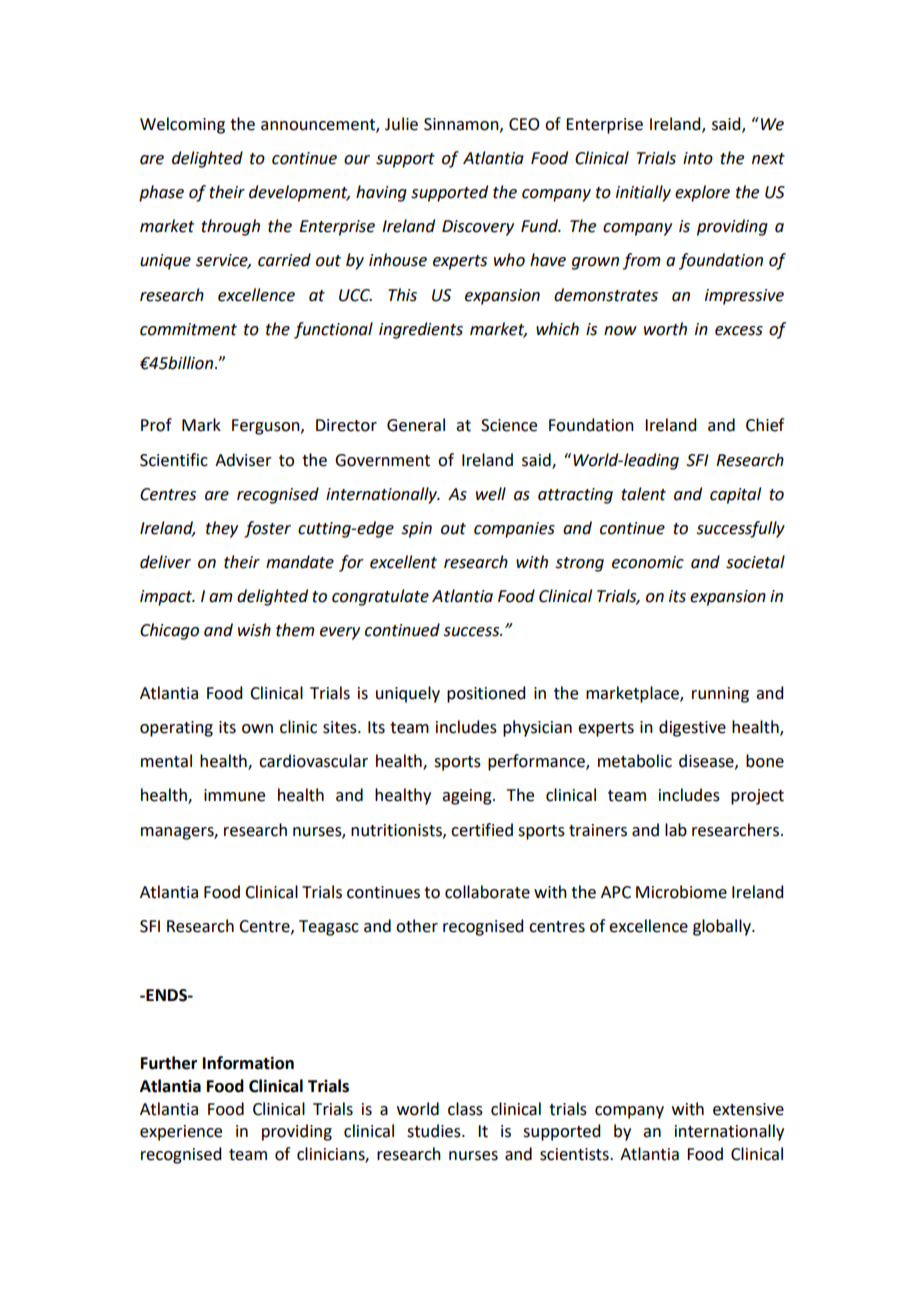 This document has height=1309, width=924. Describe the element at coordinates (181, 1133) in the document. I see `experience` at that location.
